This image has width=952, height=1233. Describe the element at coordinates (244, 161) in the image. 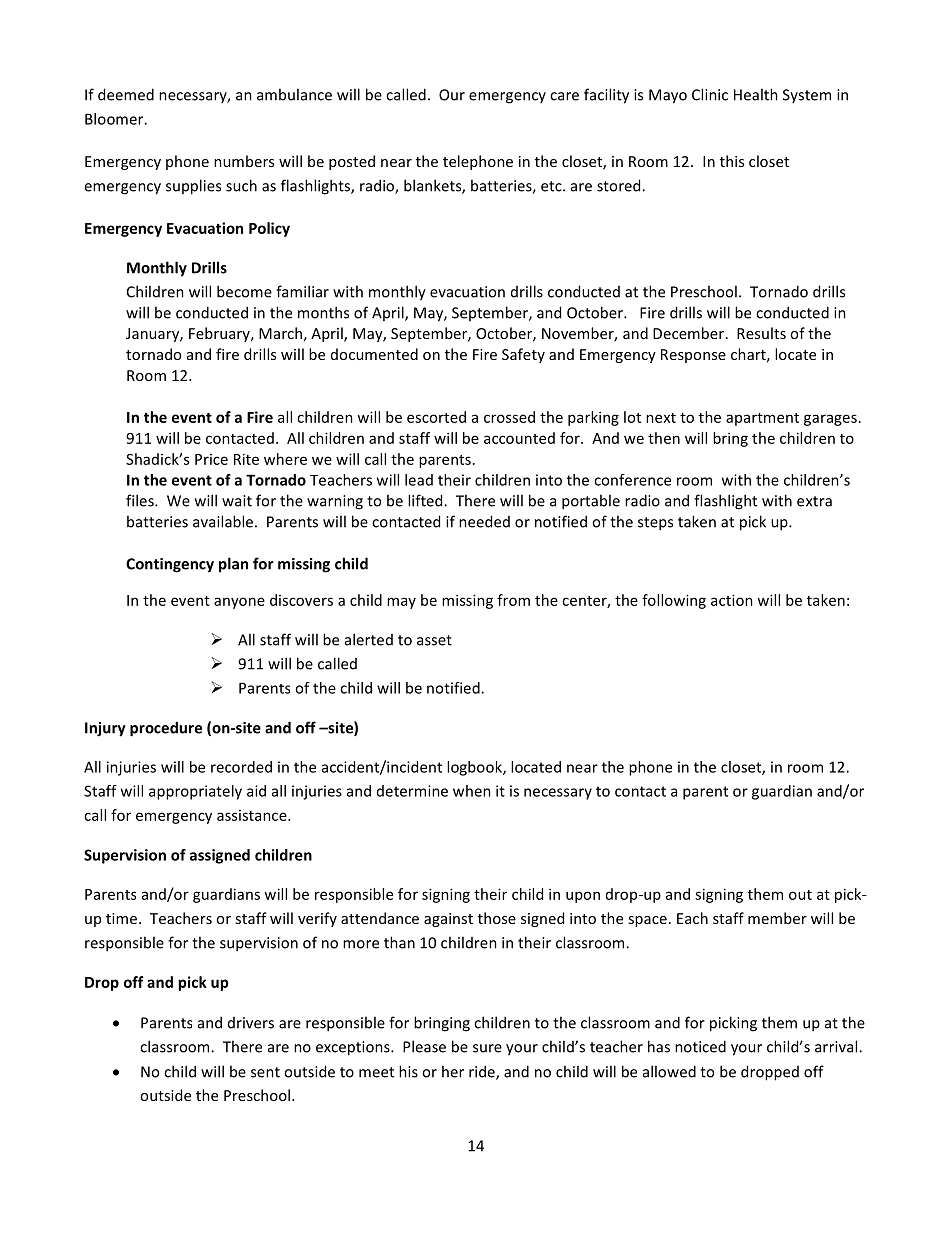

I see `numbers` at that location.
